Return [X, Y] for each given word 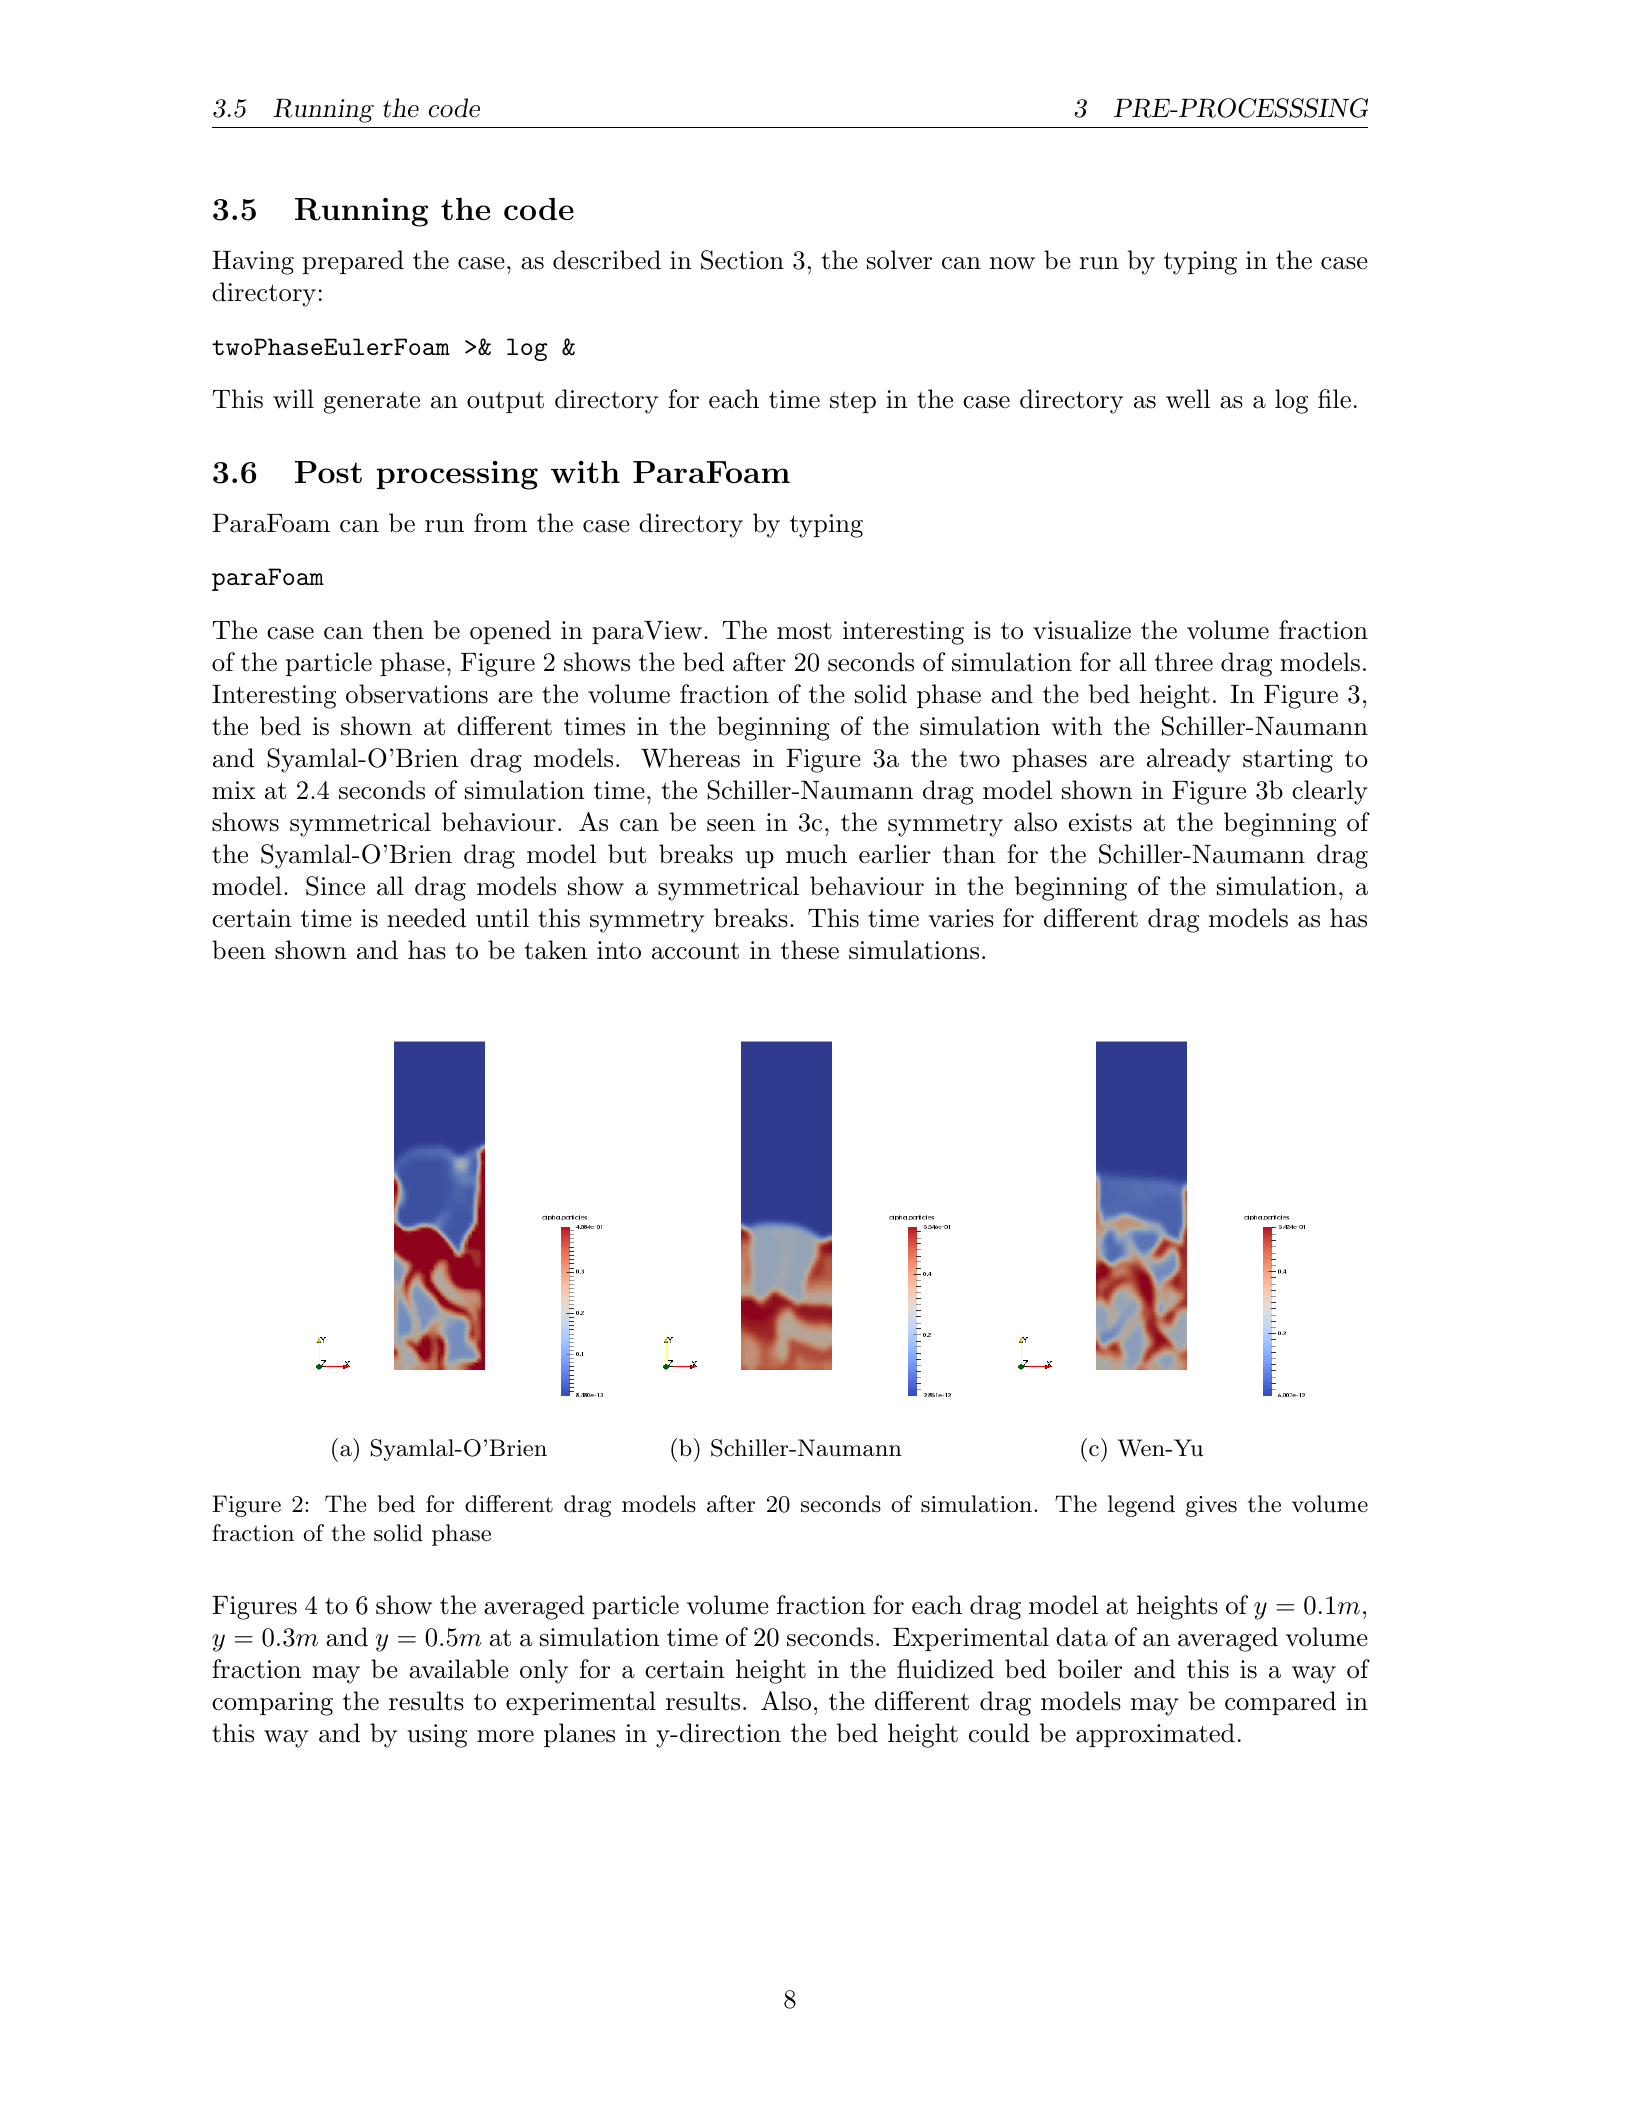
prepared [353, 262]
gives [1211, 1506]
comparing [272, 1704]
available [459, 1669]
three [1184, 662]
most [804, 631]
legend [1141, 1506]
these [810, 950]
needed [426, 918]
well [1188, 399]
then [398, 630]
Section [742, 260]
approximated [1155, 1735]
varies [961, 918]
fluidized [945, 1669]
